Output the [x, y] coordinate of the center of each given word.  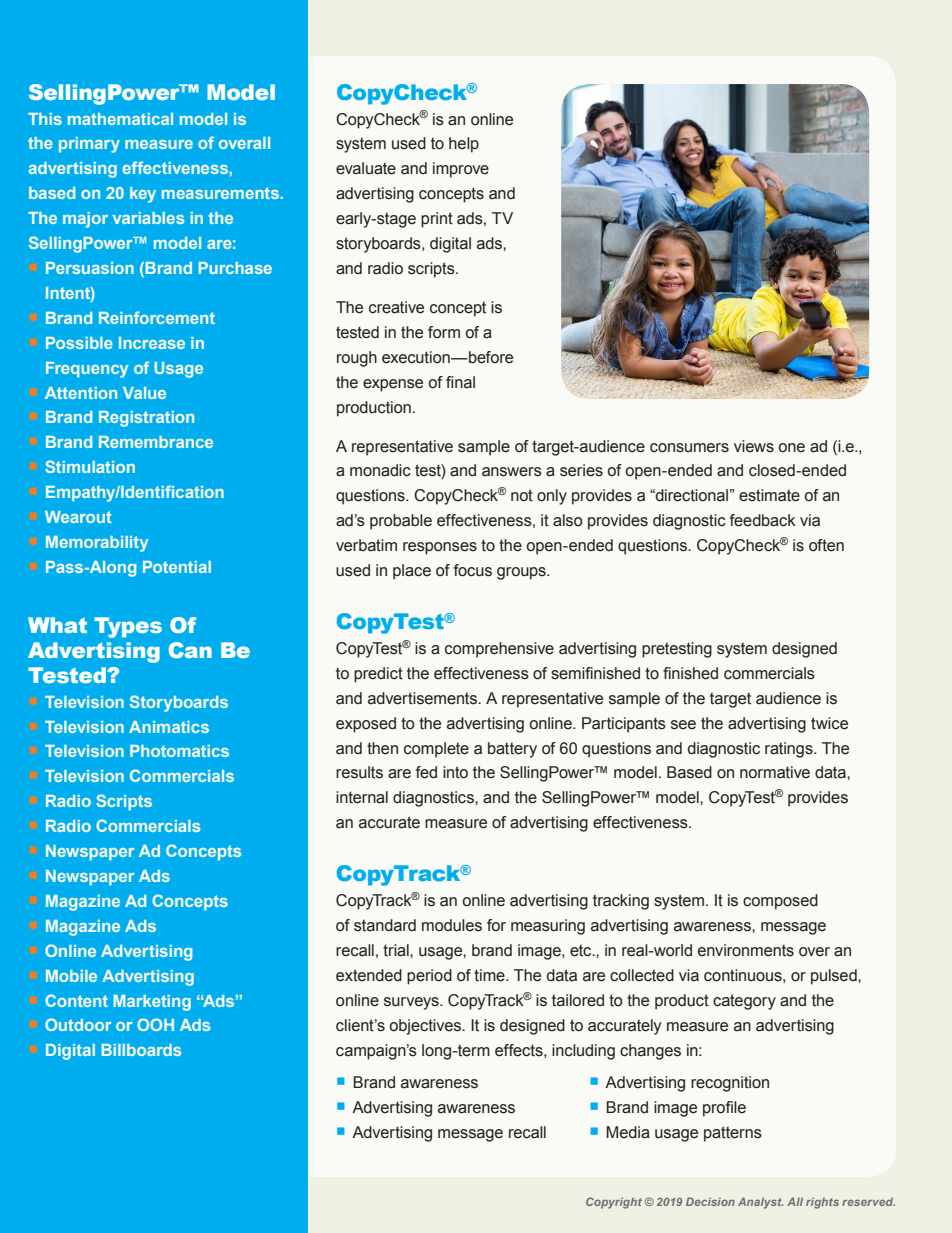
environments [746, 950]
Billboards [141, 1050]
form [444, 332]
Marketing [152, 1003]
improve [461, 170]
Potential [177, 567]
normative [775, 772]
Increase [152, 343]
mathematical [120, 119]
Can [190, 650]
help [464, 145]
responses [440, 548]
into [455, 772]
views [754, 446]
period [429, 977]
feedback [763, 520]
